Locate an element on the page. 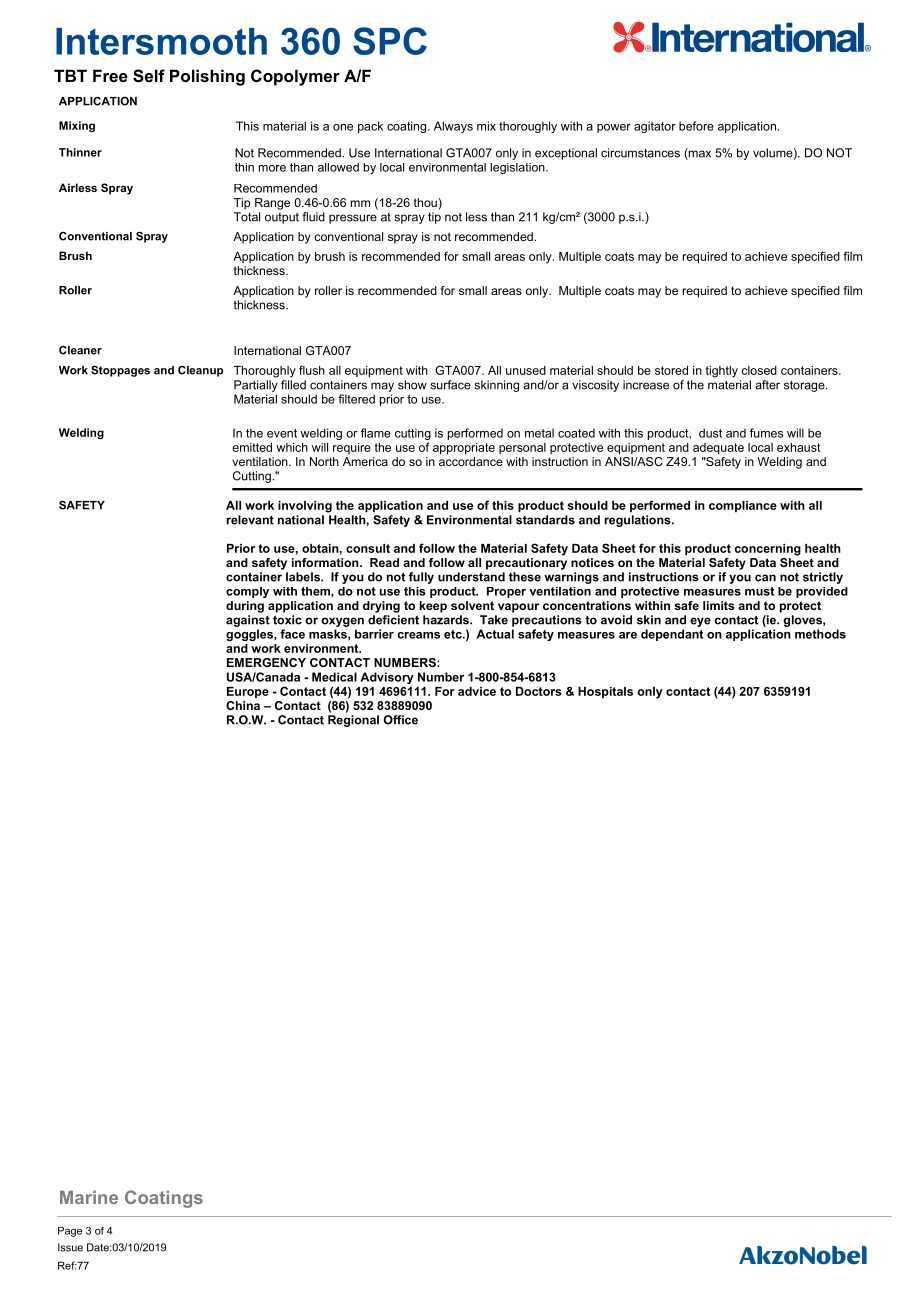 The image size is (924, 1307). before is located at coordinates (696, 126).
